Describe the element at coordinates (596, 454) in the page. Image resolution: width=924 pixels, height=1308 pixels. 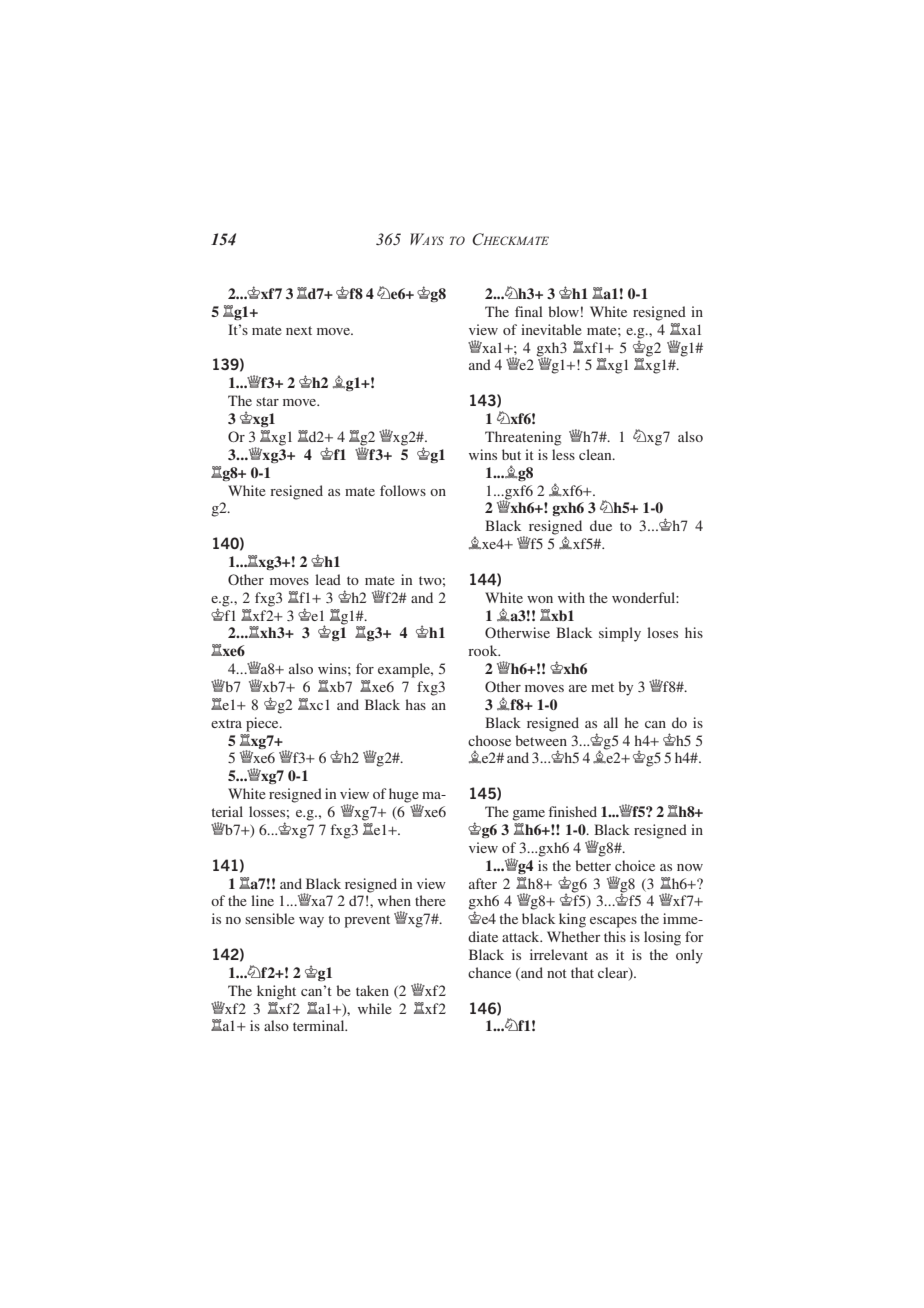
I see `clean` at that location.
